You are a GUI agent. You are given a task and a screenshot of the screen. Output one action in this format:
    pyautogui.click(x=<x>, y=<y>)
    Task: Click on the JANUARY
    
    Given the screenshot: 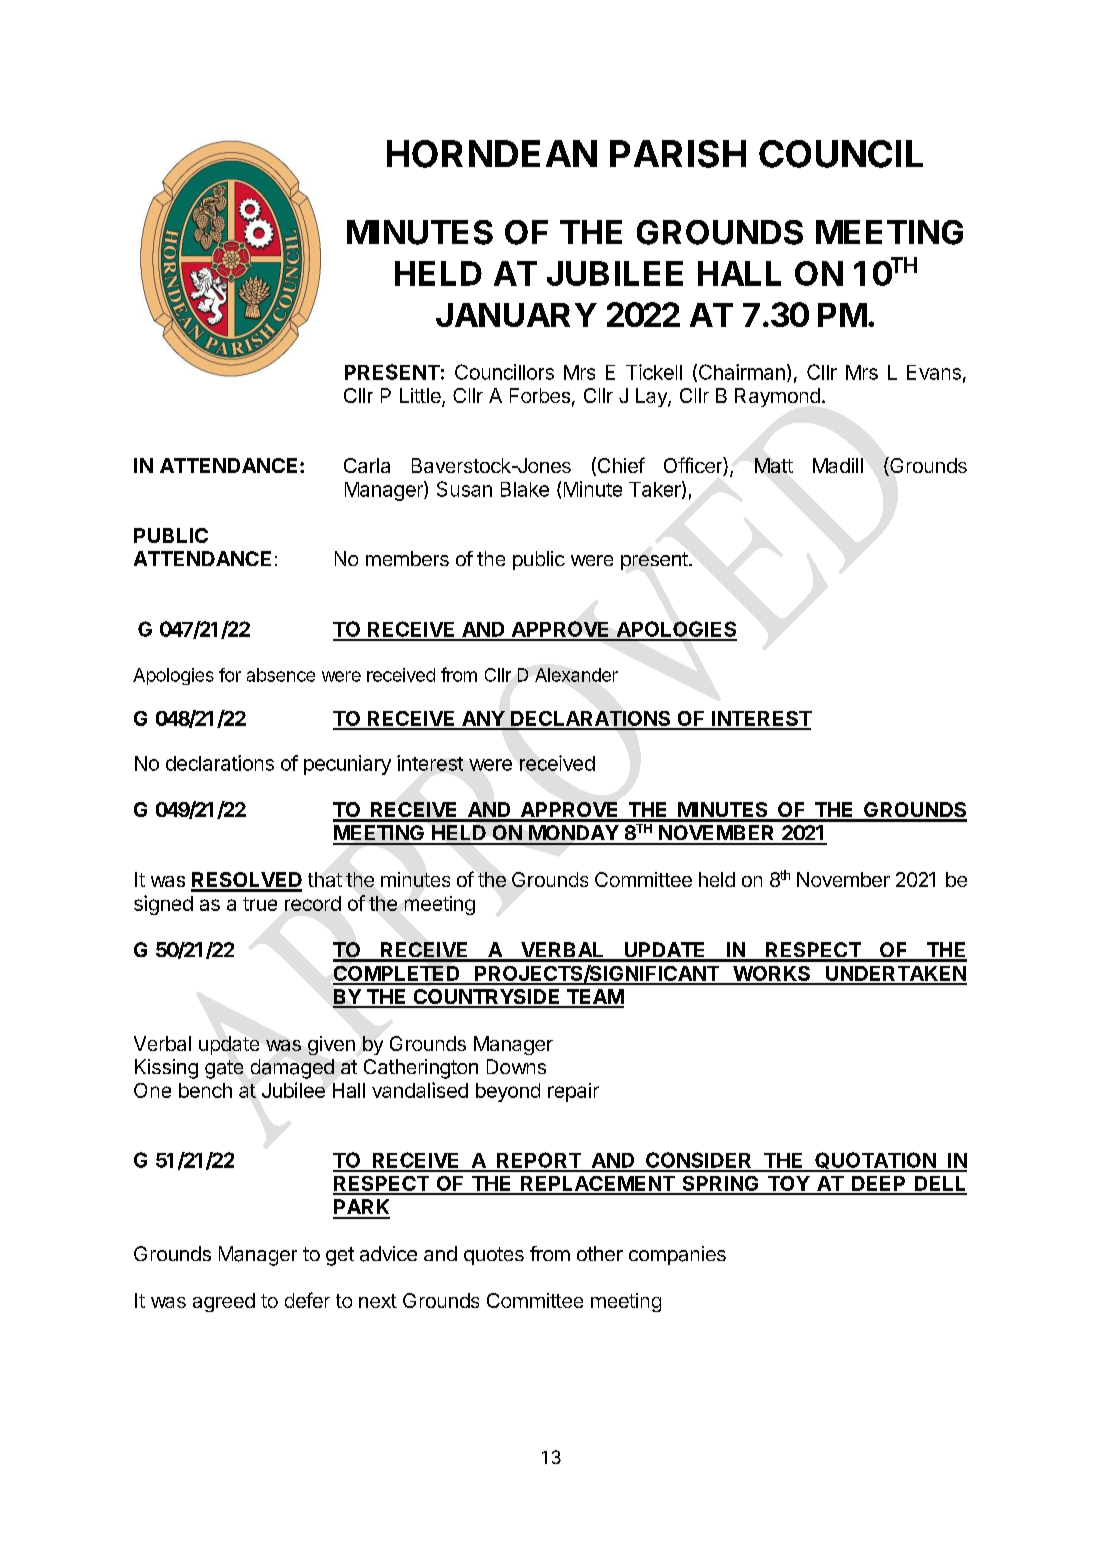 What is the action you would take?
    pyautogui.click(x=516, y=315)
